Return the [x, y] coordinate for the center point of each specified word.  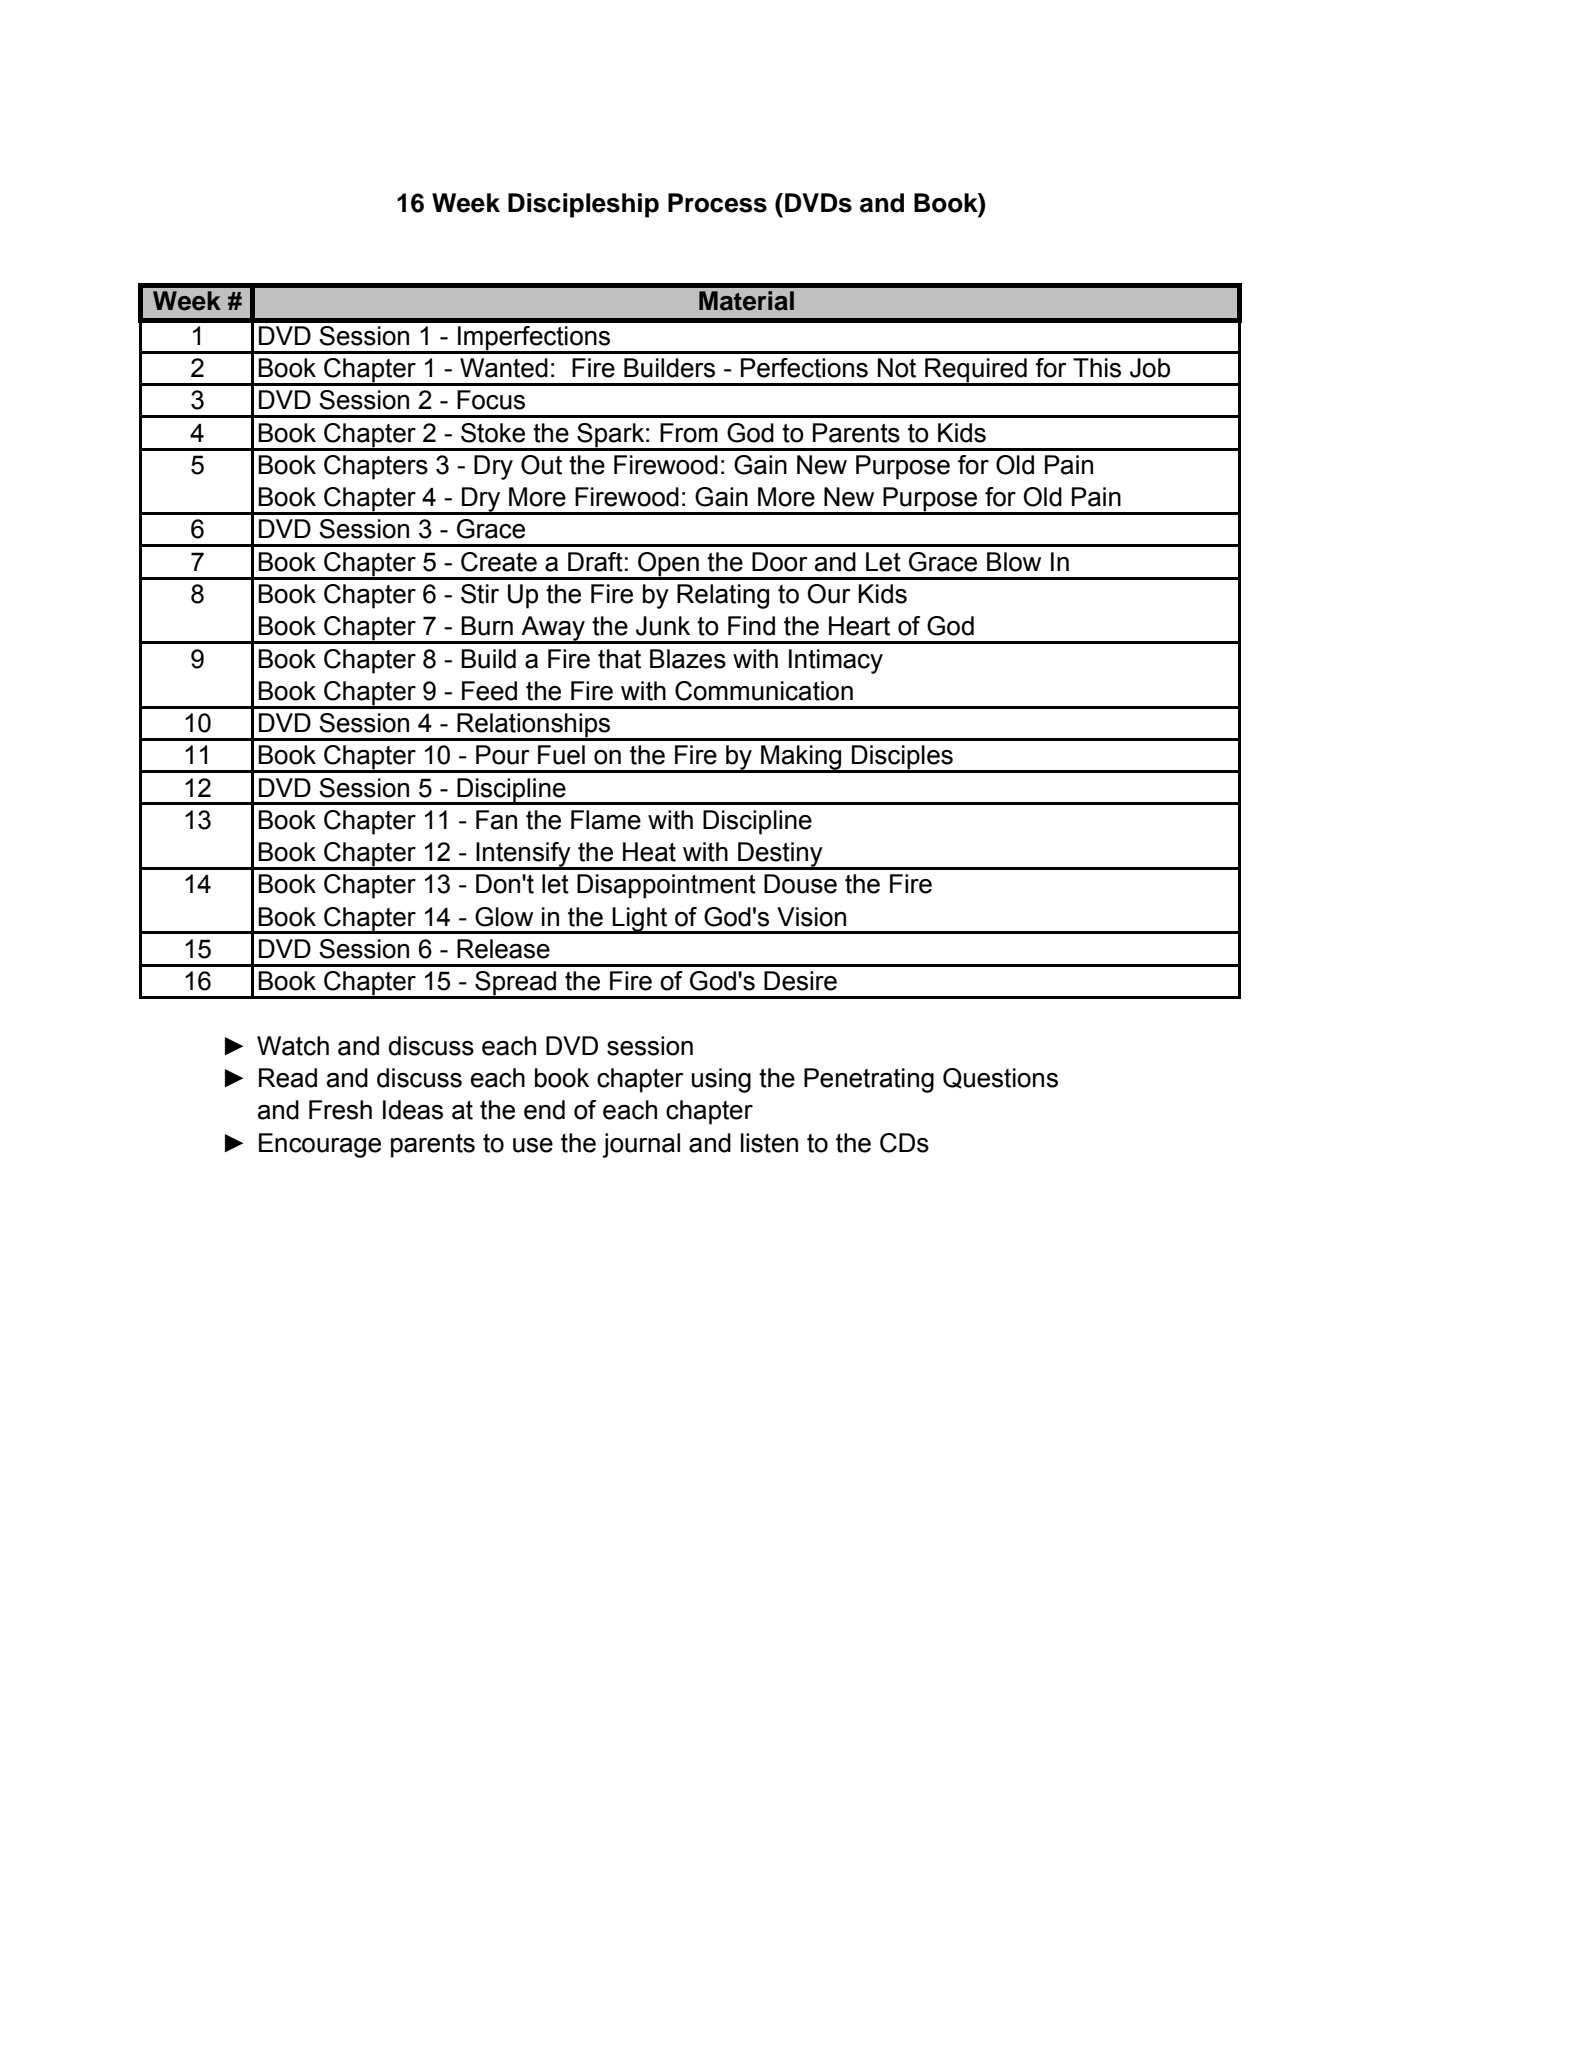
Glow [504, 917]
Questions [1000, 1078]
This [1097, 368]
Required [976, 371]
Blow [1014, 562]
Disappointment [666, 886]
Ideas [413, 1110]
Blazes [688, 659]
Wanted [504, 368]
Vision [811, 917]
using [721, 1080]
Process [717, 203]
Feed [489, 691]
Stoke [493, 433]
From [689, 433]
